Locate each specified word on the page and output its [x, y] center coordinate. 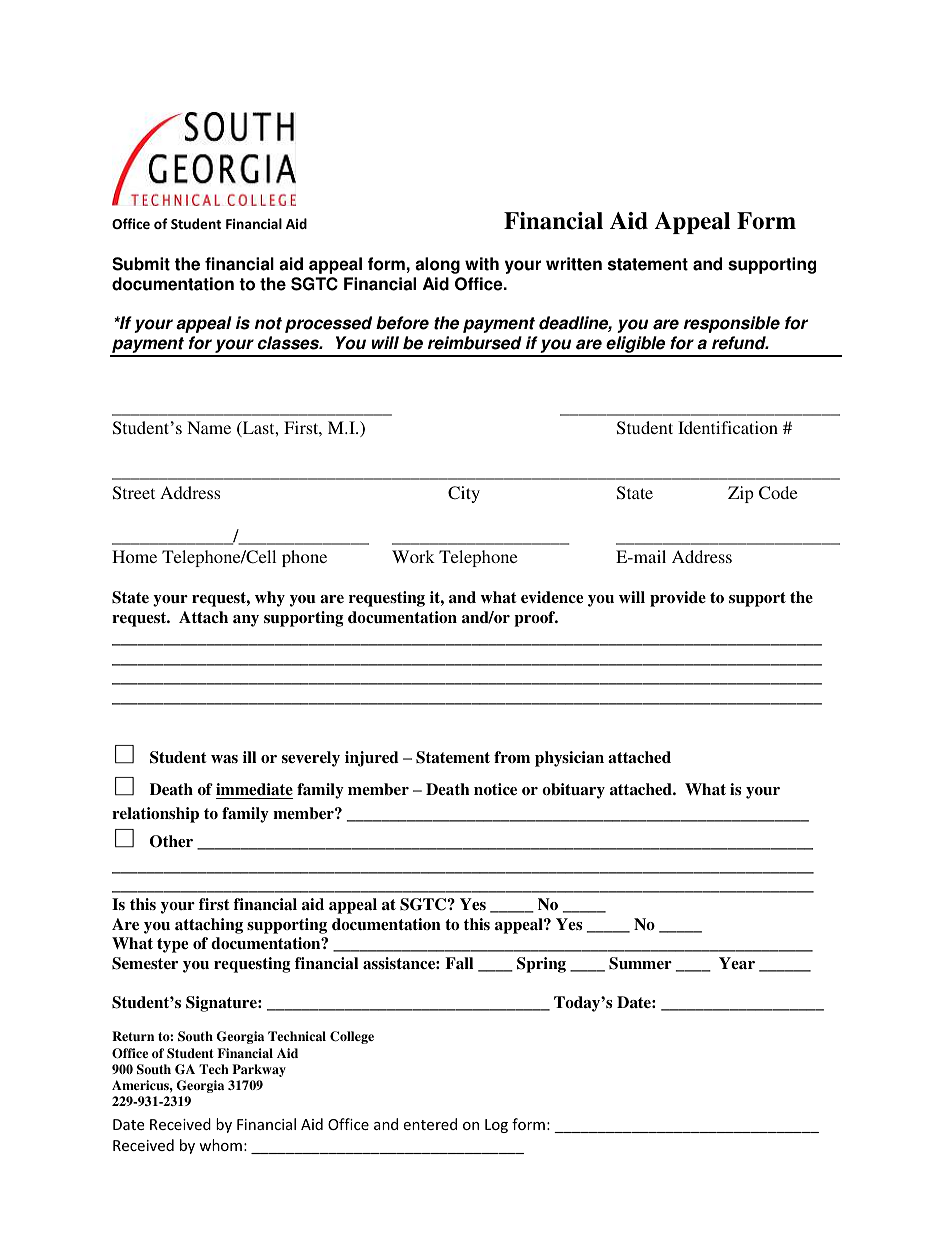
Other [171, 841]
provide [678, 599]
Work [413, 556]
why [270, 599]
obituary [573, 791]
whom [220, 1145]
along [437, 265]
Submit [141, 264]
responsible [732, 324]
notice [495, 789]
